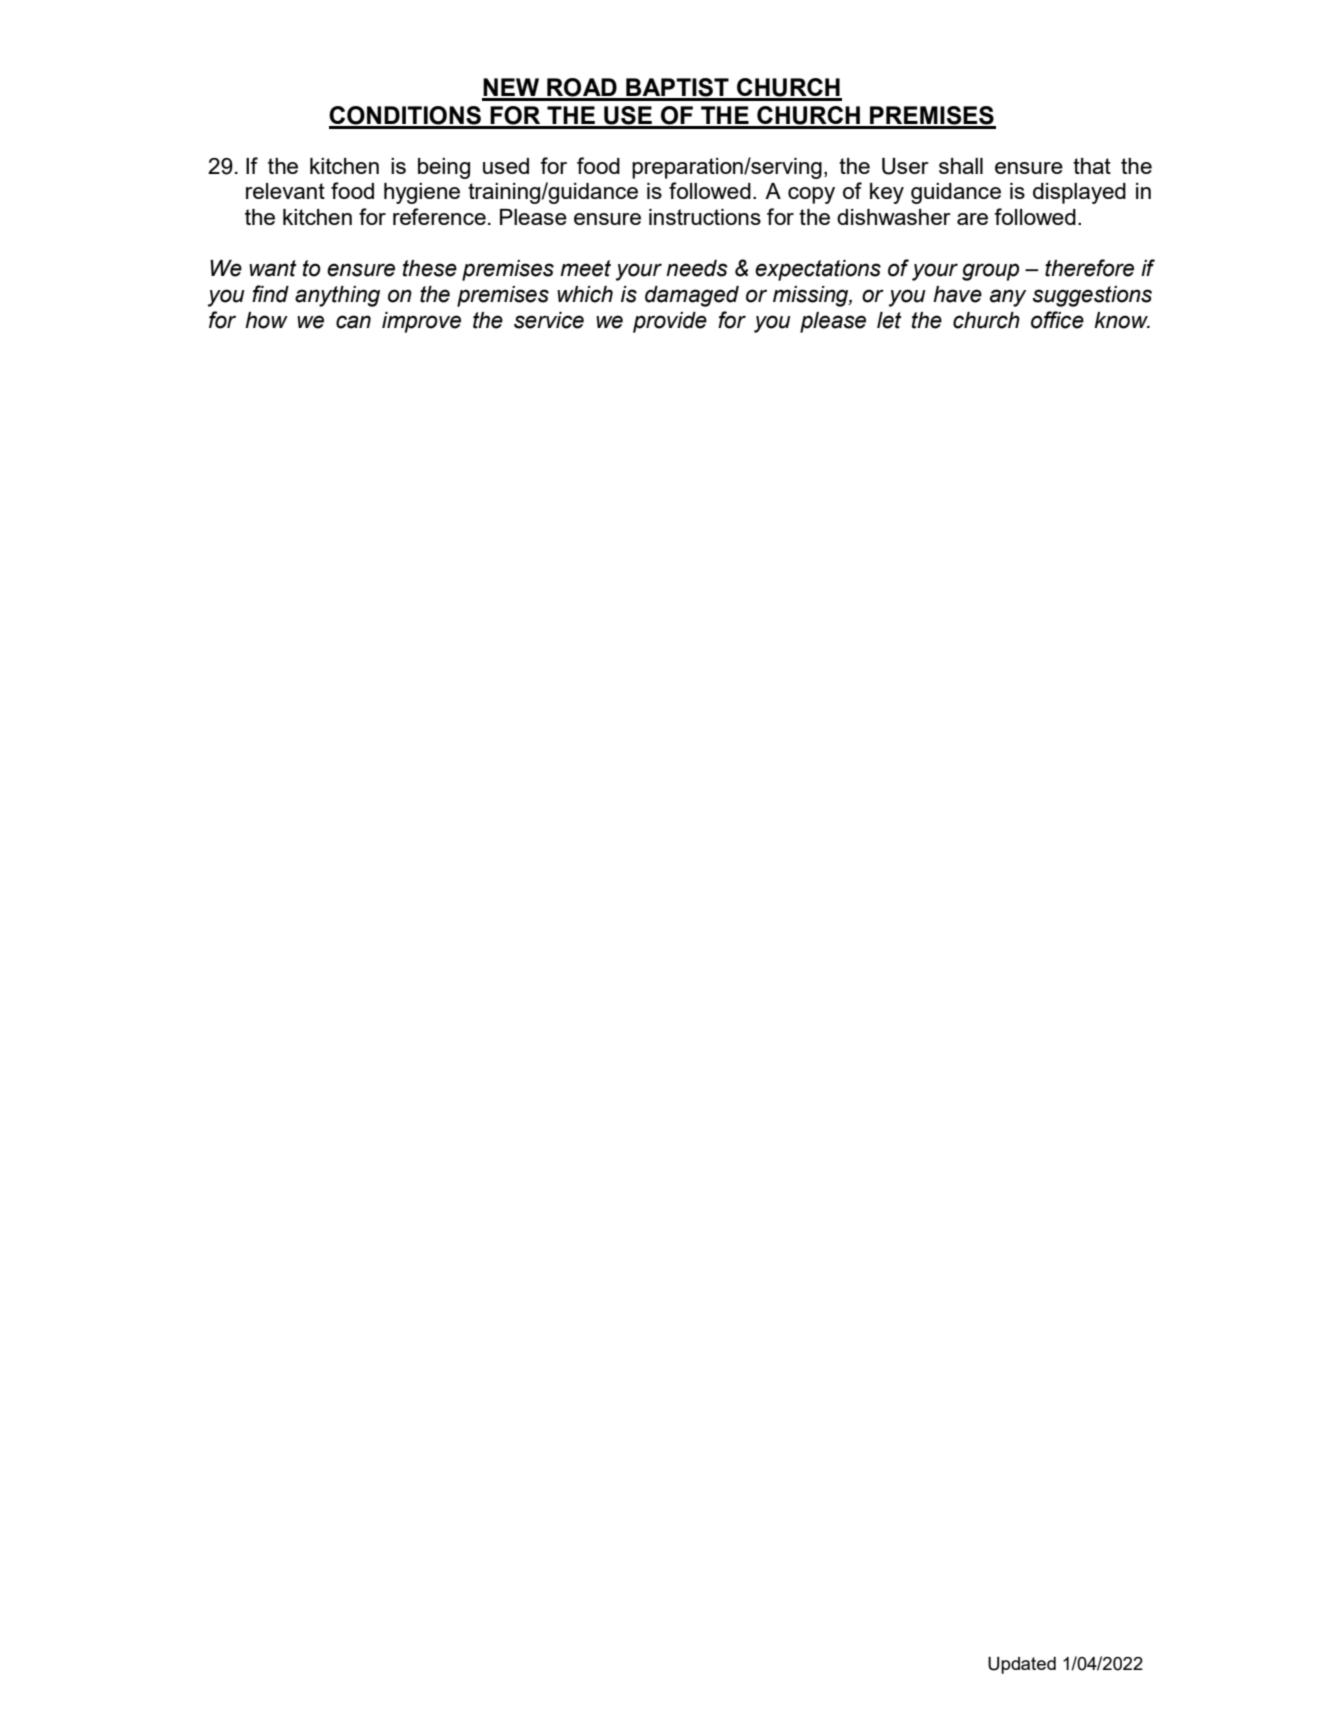 The width and height of the image is (1326, 1716). Describe the element at coordinates (705, 217) in the image. I see `instructions` at that location.
